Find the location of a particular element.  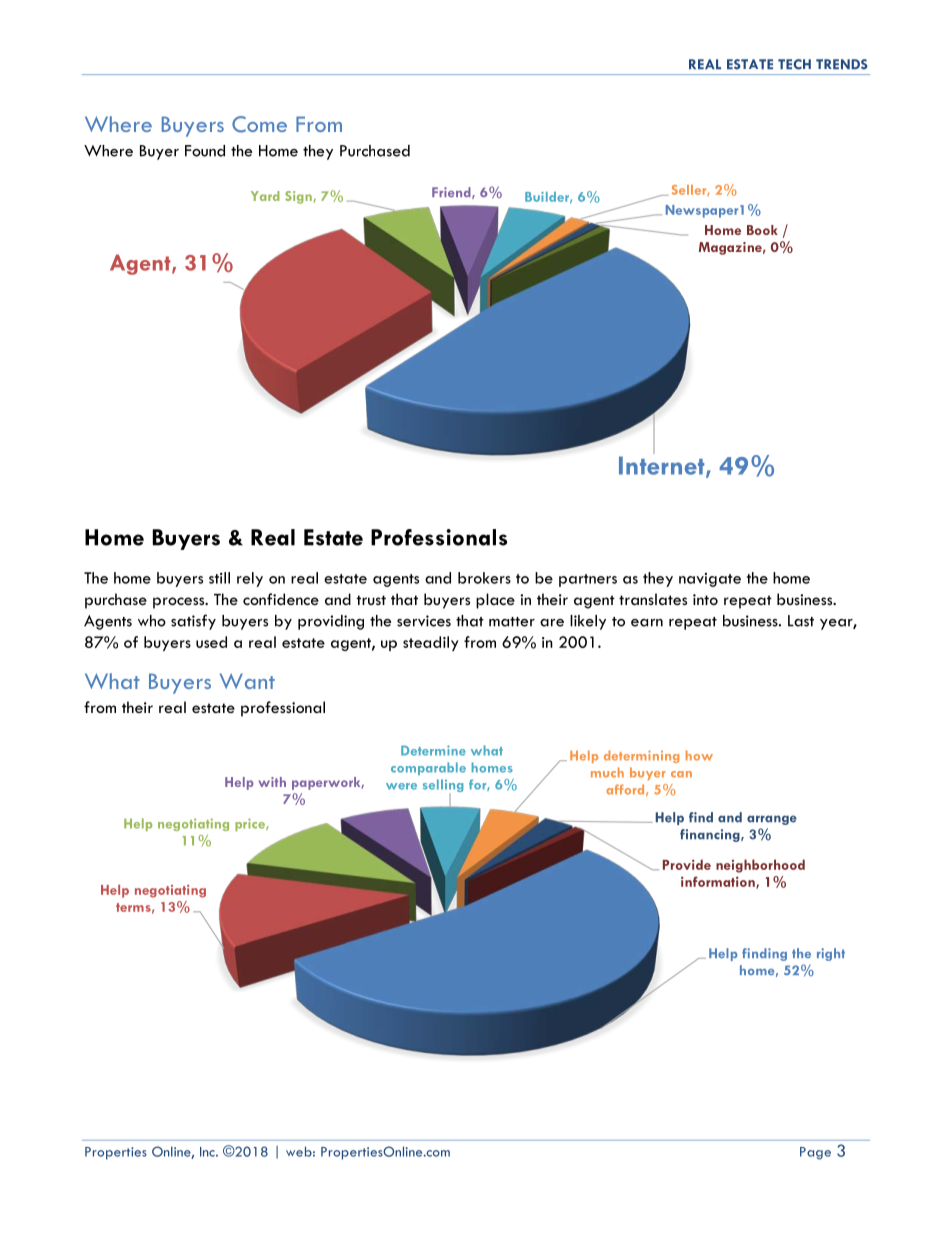

Last is located at coordinates (801, 621).
